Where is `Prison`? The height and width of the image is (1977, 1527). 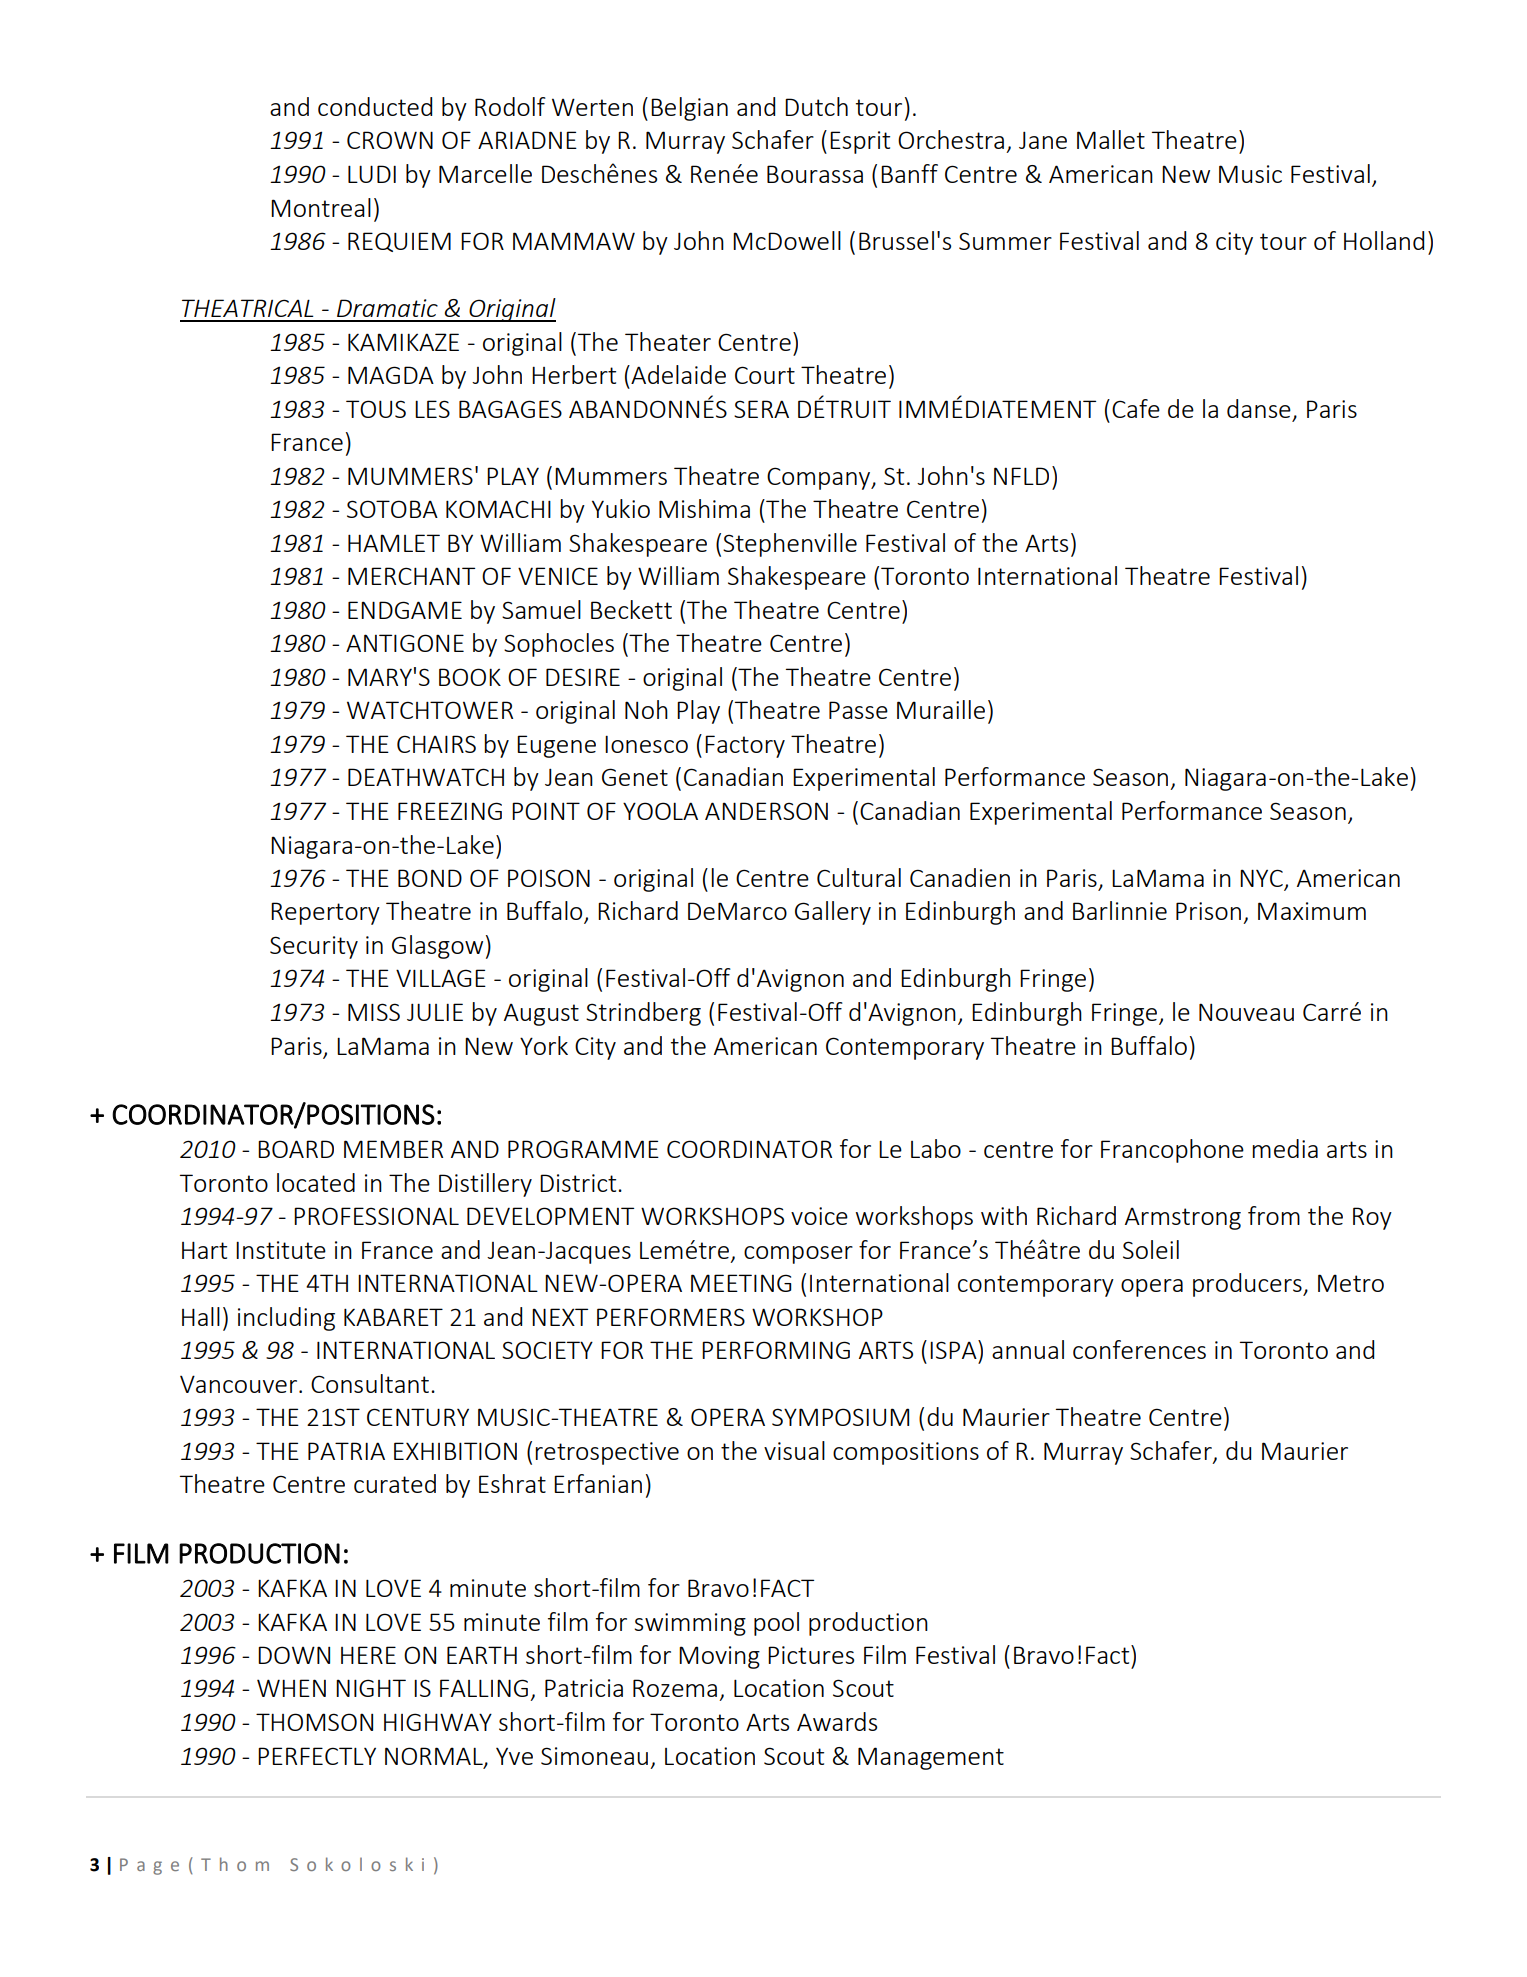
Prison is located at coordinates (1208, 911).
